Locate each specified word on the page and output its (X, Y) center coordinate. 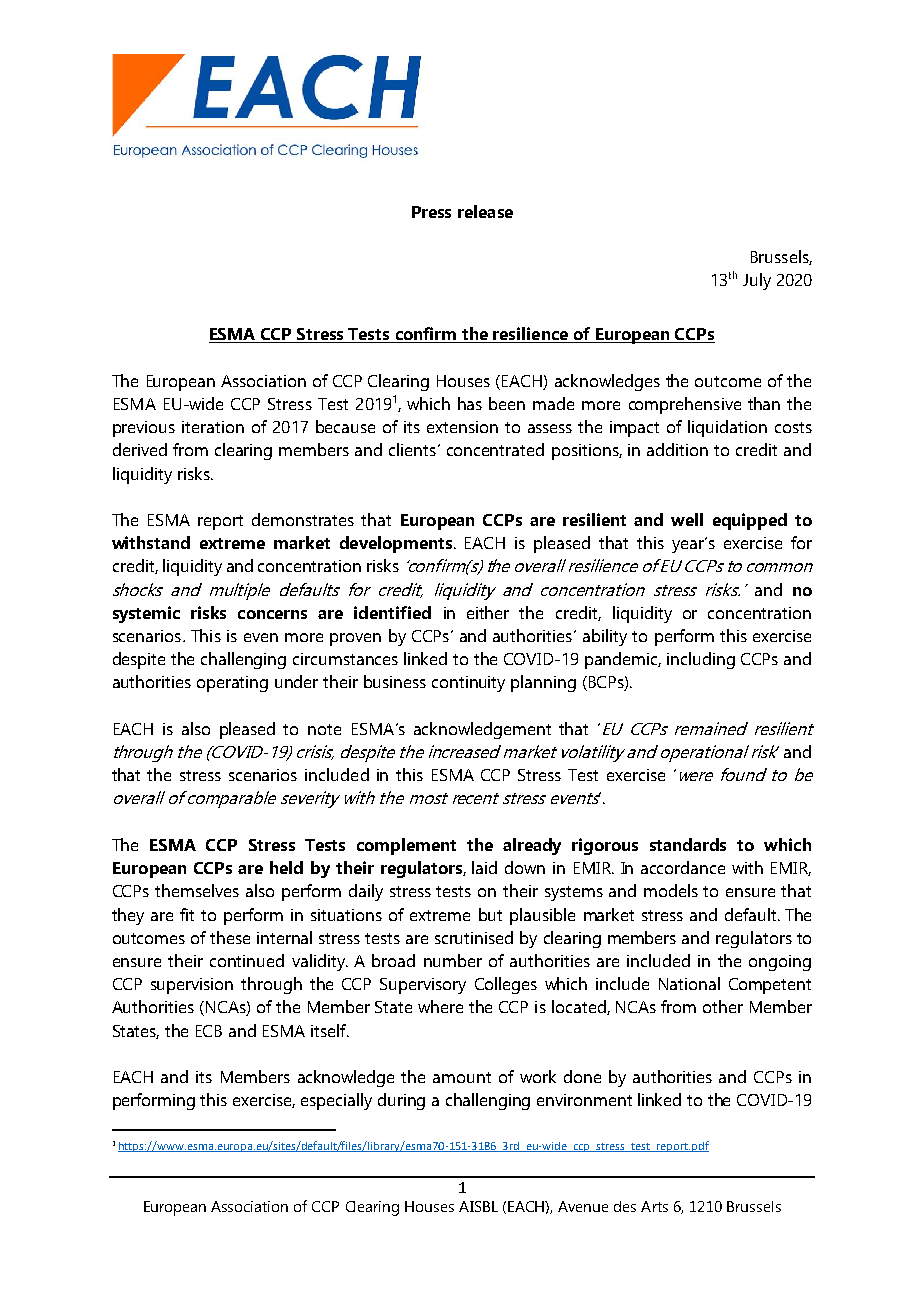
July (757, 281)
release (485, 211)
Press (431, 212)
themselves (197, 890)
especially (336, 1101)
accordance (683, 867)
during (401, 1101)
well (687, 519)
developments (396, 544)
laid (484, 867)
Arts (654, 1206)
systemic (146, 614)
